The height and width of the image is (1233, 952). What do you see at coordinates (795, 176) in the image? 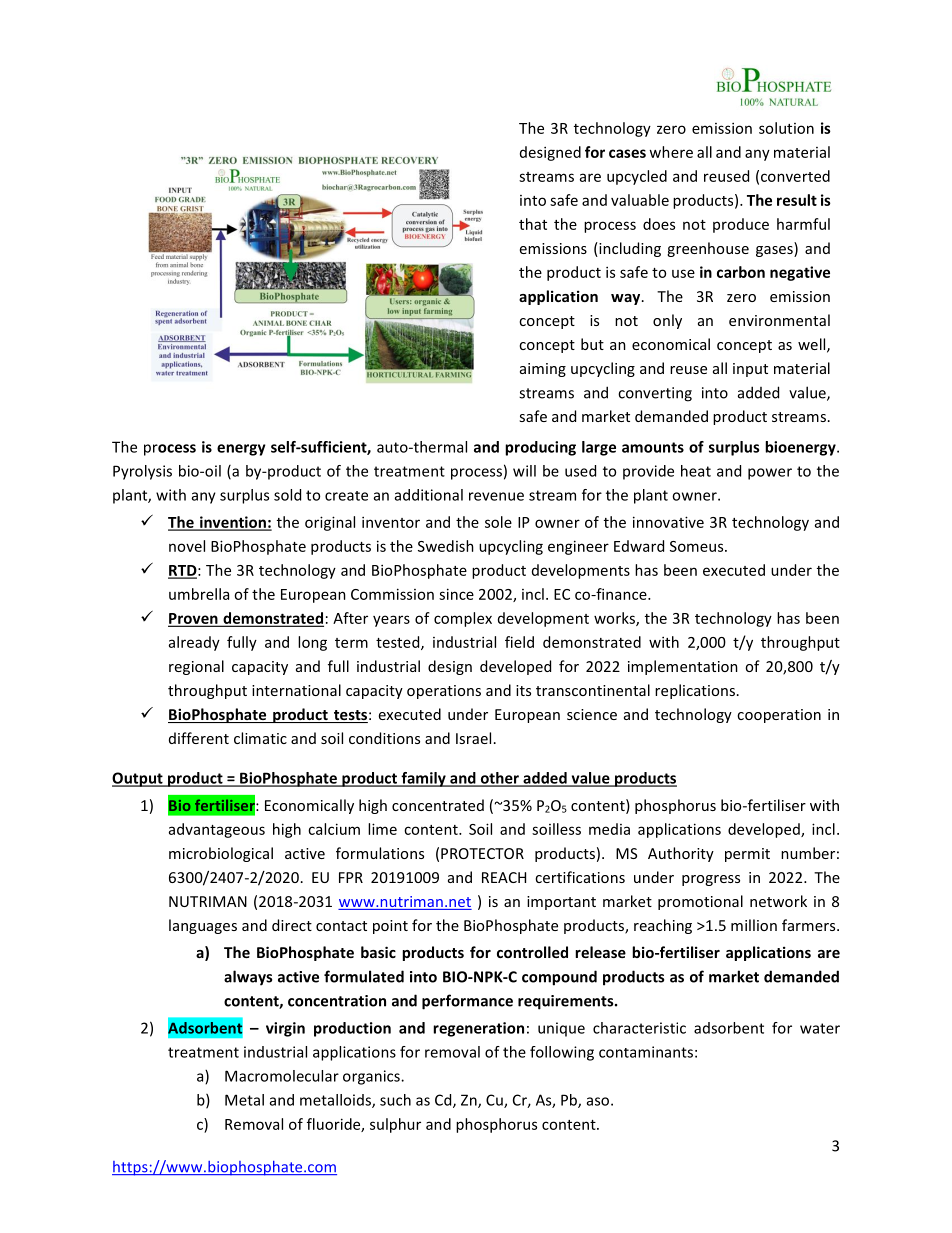
I see `converted` at bounding box center [795, 176].
